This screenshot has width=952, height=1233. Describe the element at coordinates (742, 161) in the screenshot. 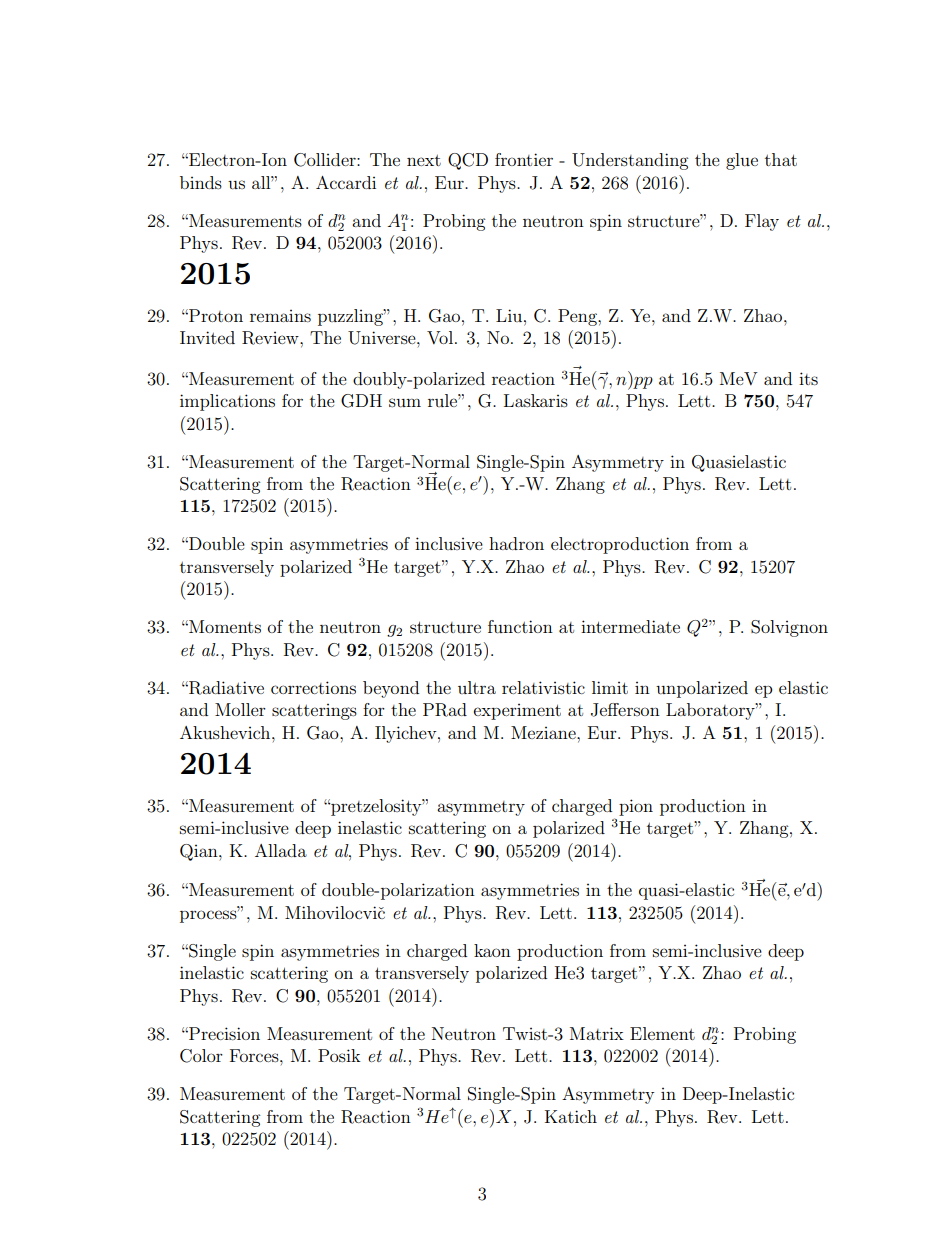

I see `glue` at that location.
